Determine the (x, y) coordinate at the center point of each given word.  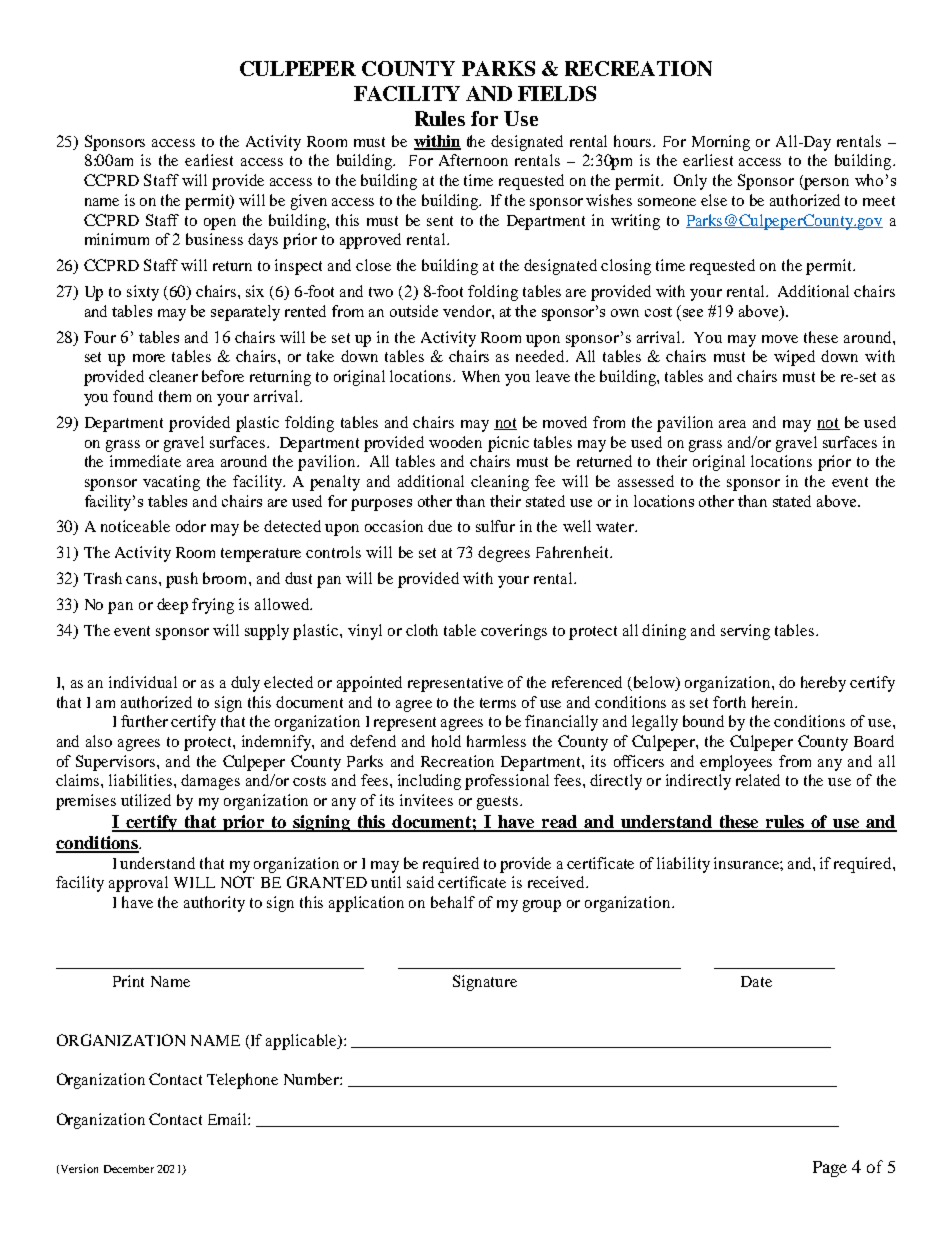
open (220, 224)
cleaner (173, 376)
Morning (721, 143)
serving (745, 632)
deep (172, 606)
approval (138, 884)
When (481, 376)
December (129, 1169)
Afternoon (473, 160)
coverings (514, 632)
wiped (794, 358)
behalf (453, 902)
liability (683, 865)
